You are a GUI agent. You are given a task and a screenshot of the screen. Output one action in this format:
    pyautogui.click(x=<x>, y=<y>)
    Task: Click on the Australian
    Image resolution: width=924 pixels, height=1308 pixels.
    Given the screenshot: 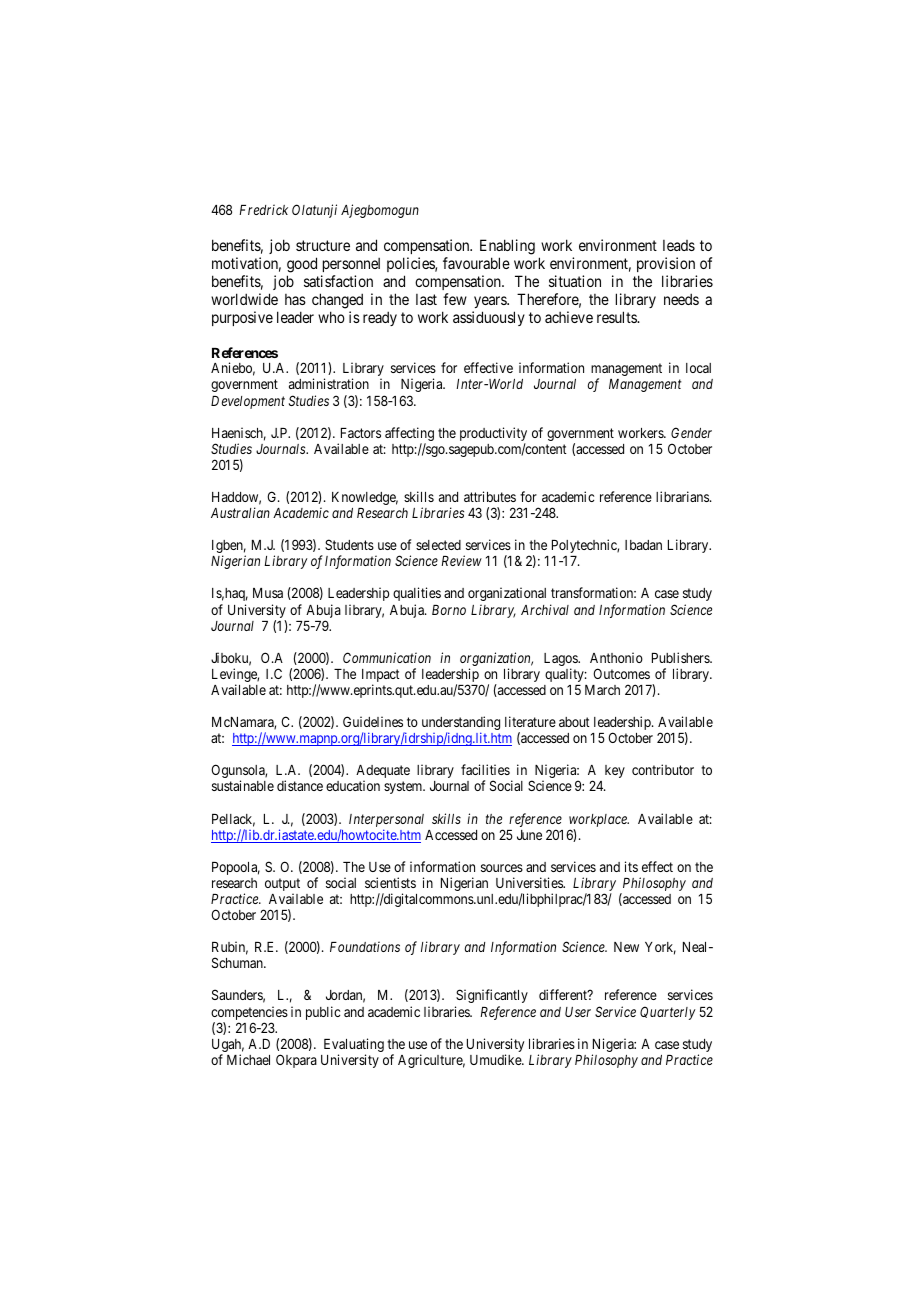 What is the action you would take?
    pyautogui.click(x=240, y=512)
